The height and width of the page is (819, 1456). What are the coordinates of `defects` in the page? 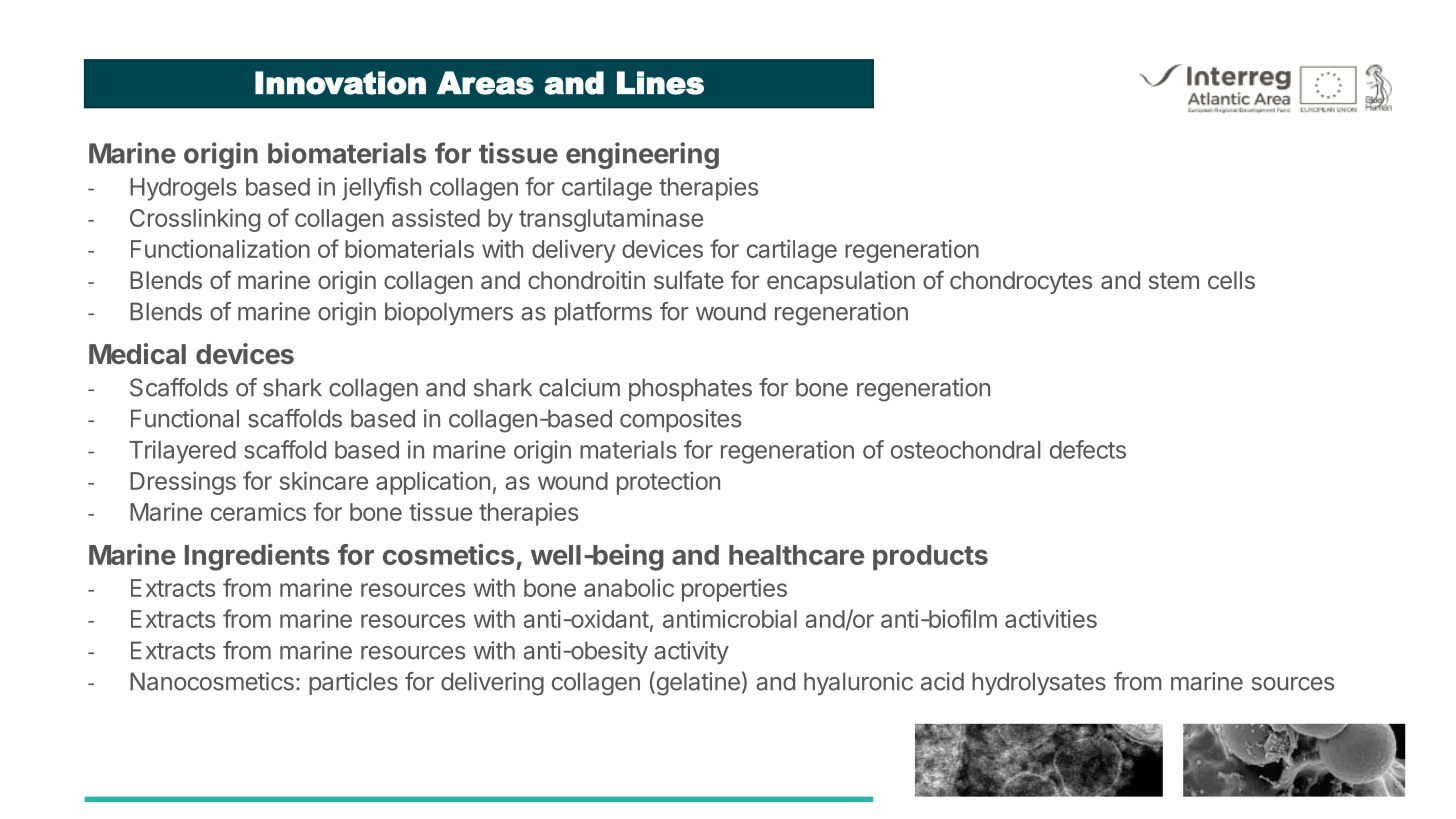 It's located at (1088, 449).
